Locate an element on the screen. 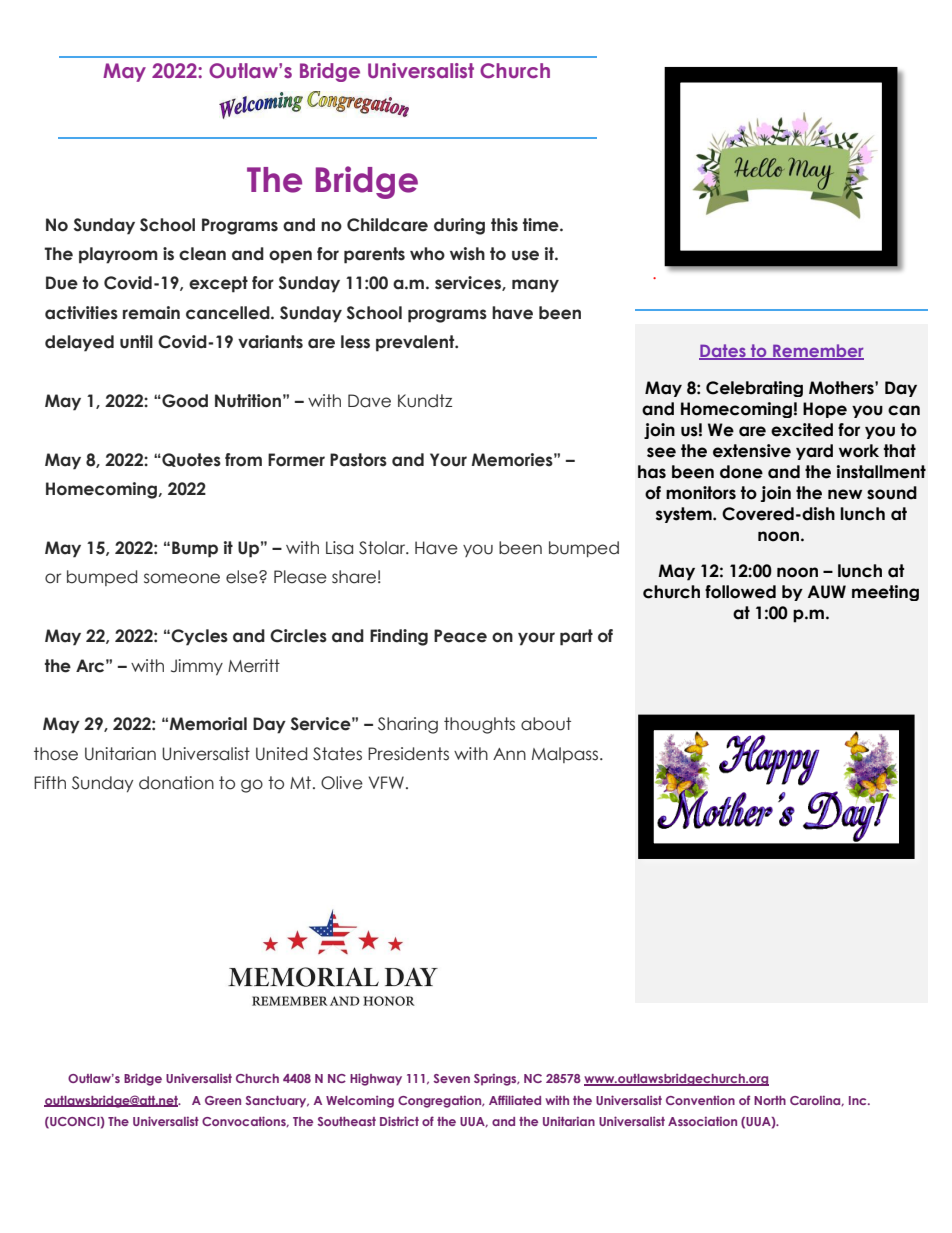  Jimmy is located at coordinates (197, 667).
